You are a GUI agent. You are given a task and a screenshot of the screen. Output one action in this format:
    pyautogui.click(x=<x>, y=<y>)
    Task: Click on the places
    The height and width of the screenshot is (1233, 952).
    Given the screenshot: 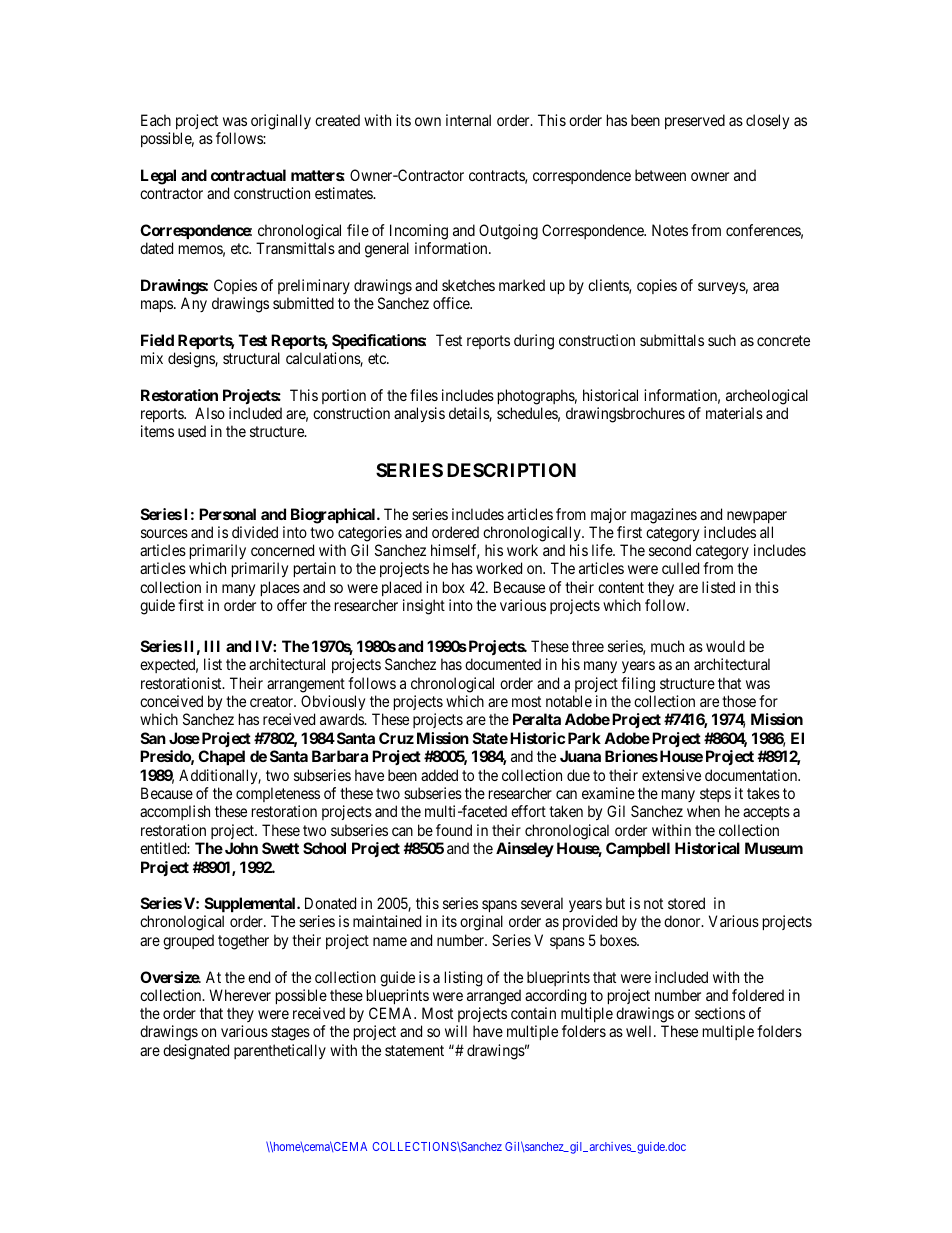 What is the action you would take?
    pyautogui.click(x=280, y=588)
